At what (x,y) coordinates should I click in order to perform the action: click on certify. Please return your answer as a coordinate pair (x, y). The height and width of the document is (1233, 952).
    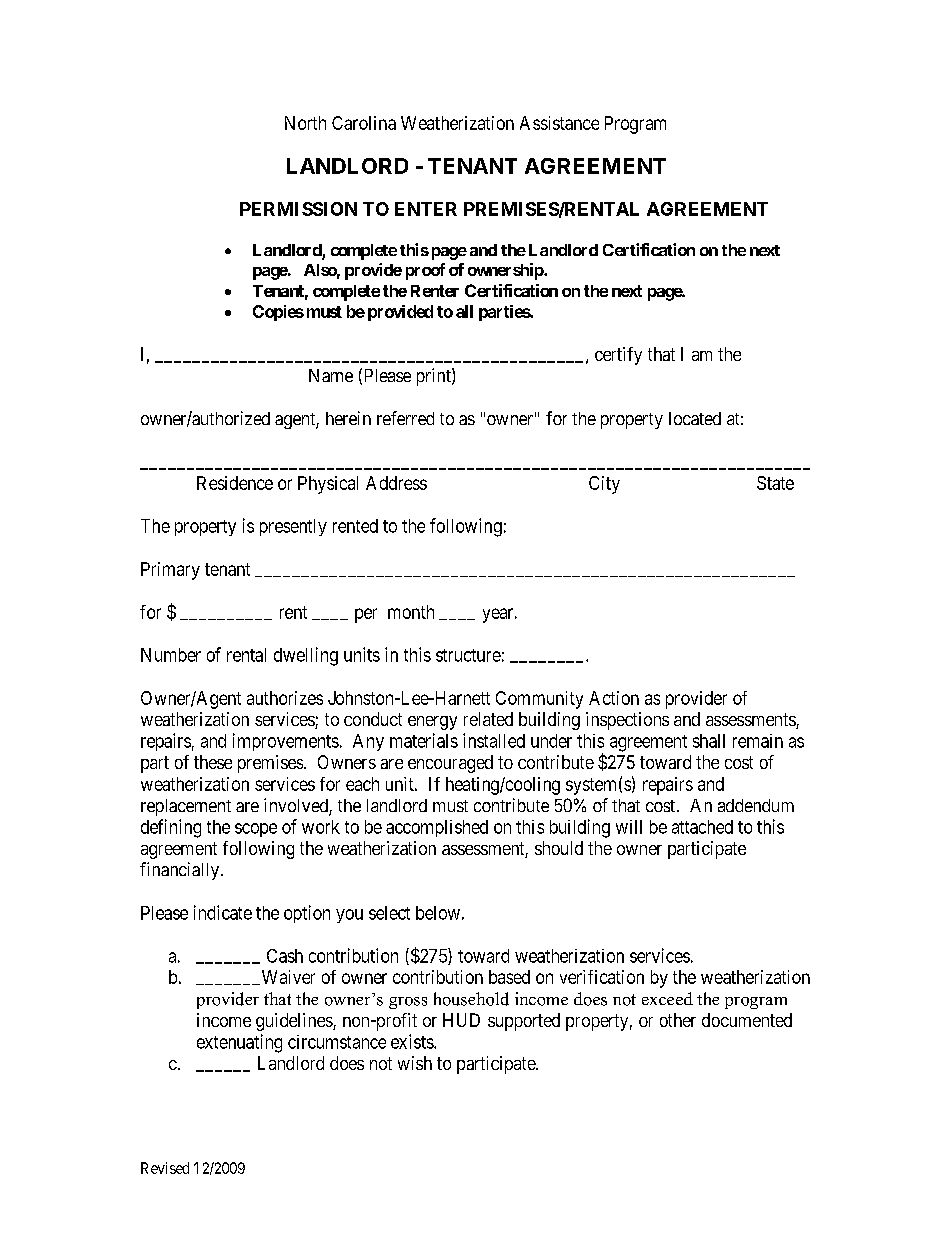
    Looking at the image, I should click on (618, 356).
